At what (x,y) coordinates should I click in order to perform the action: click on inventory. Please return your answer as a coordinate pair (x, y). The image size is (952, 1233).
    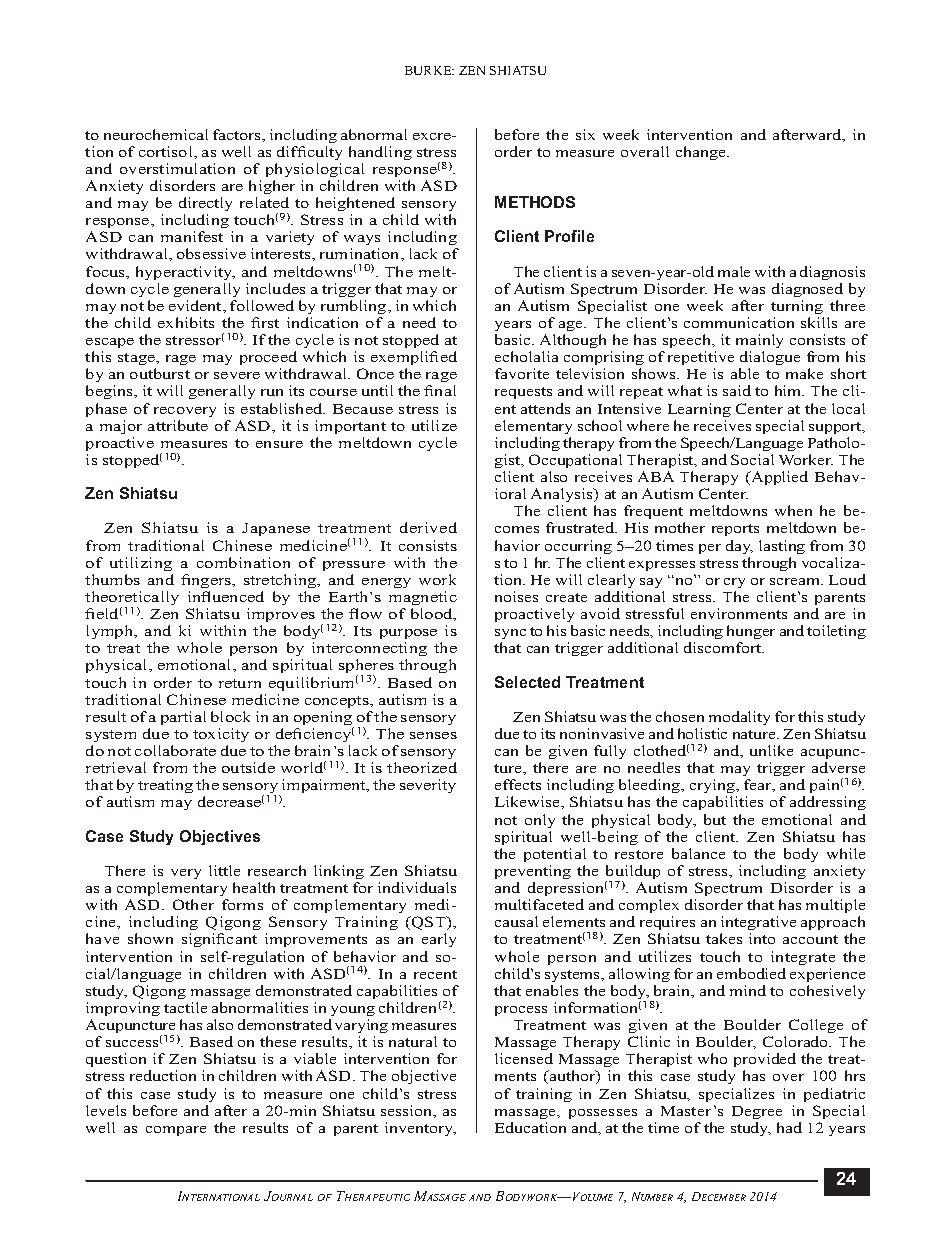
    Looking at the image, I should click on (420, 1129).
